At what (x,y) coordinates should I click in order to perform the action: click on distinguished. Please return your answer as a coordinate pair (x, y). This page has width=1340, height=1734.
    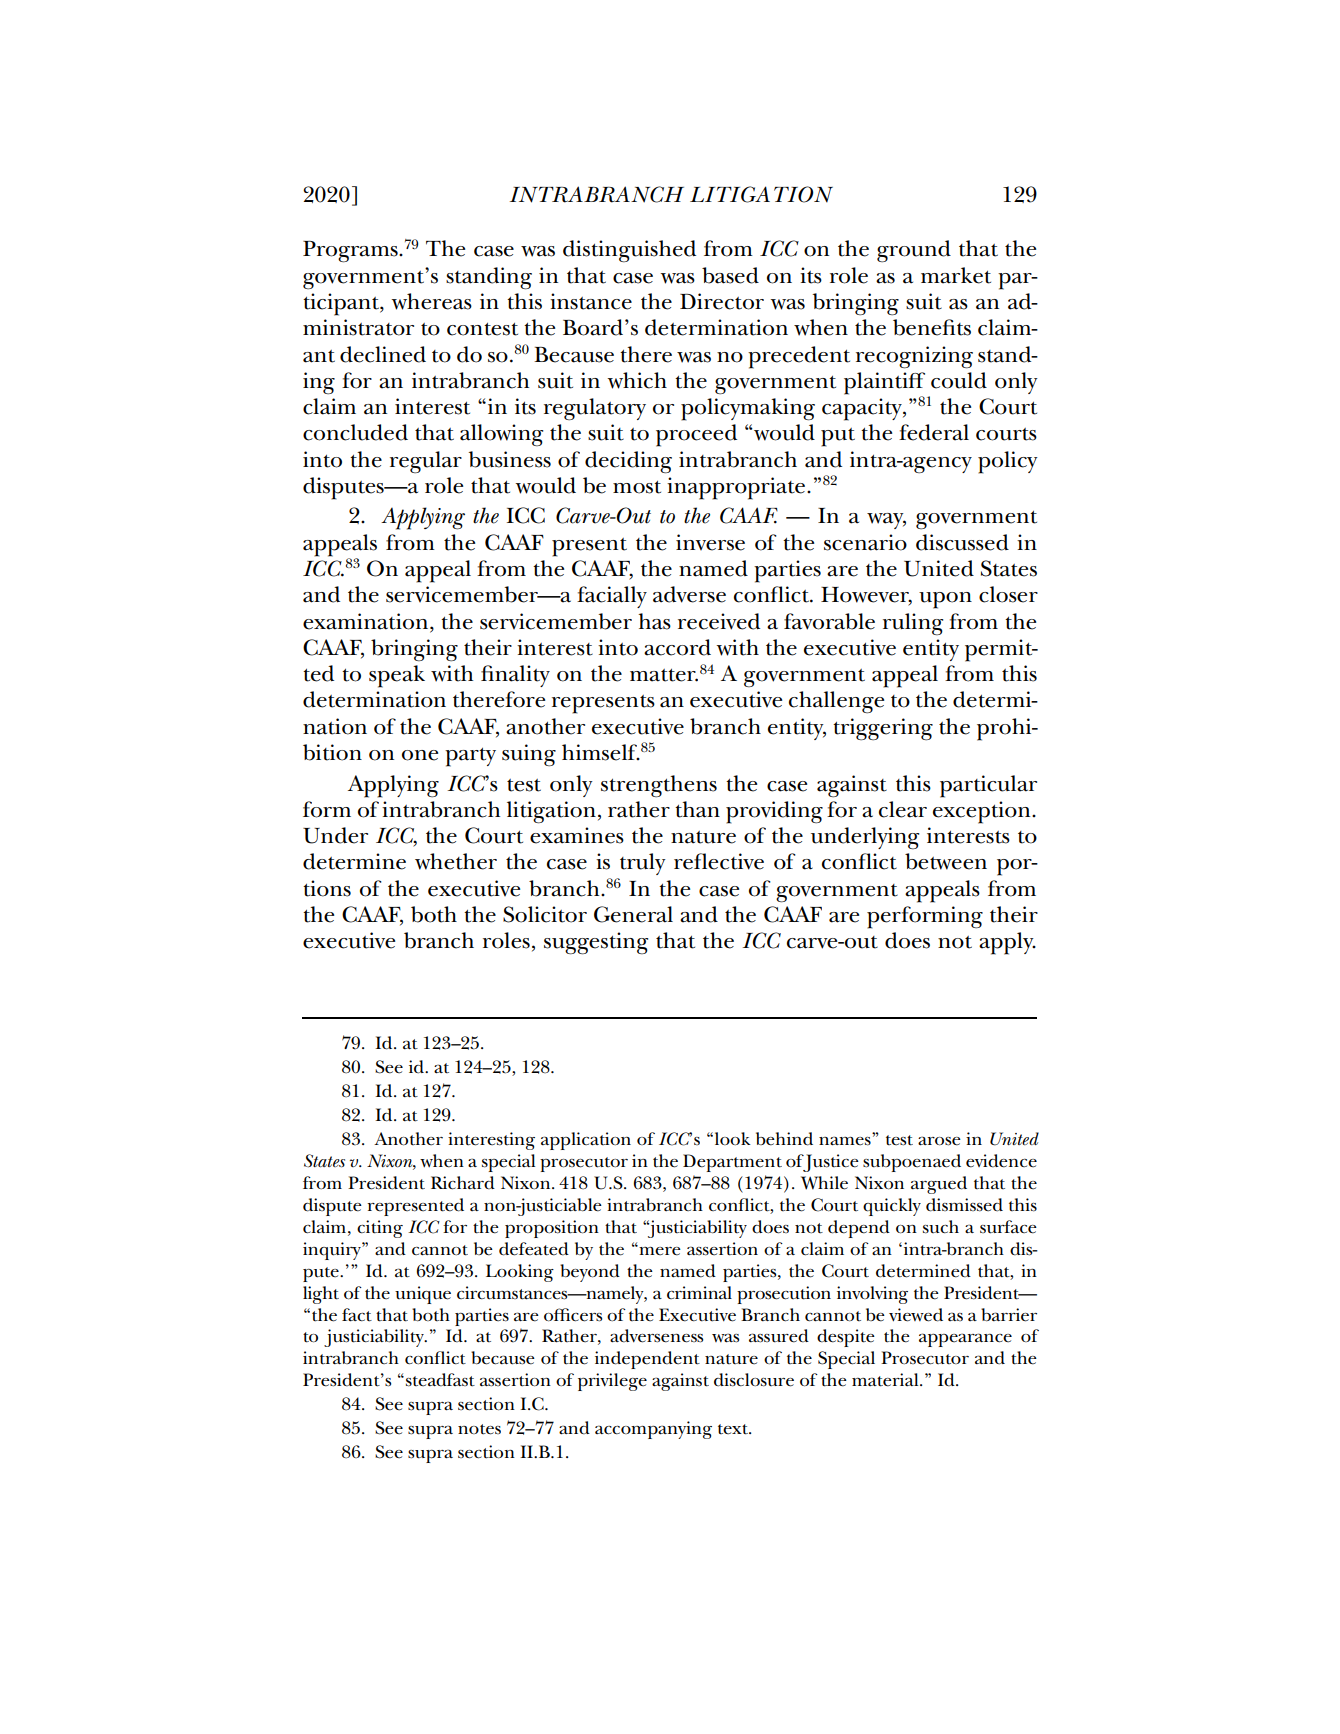
    Looking at the image, I should click on (629, 251).
